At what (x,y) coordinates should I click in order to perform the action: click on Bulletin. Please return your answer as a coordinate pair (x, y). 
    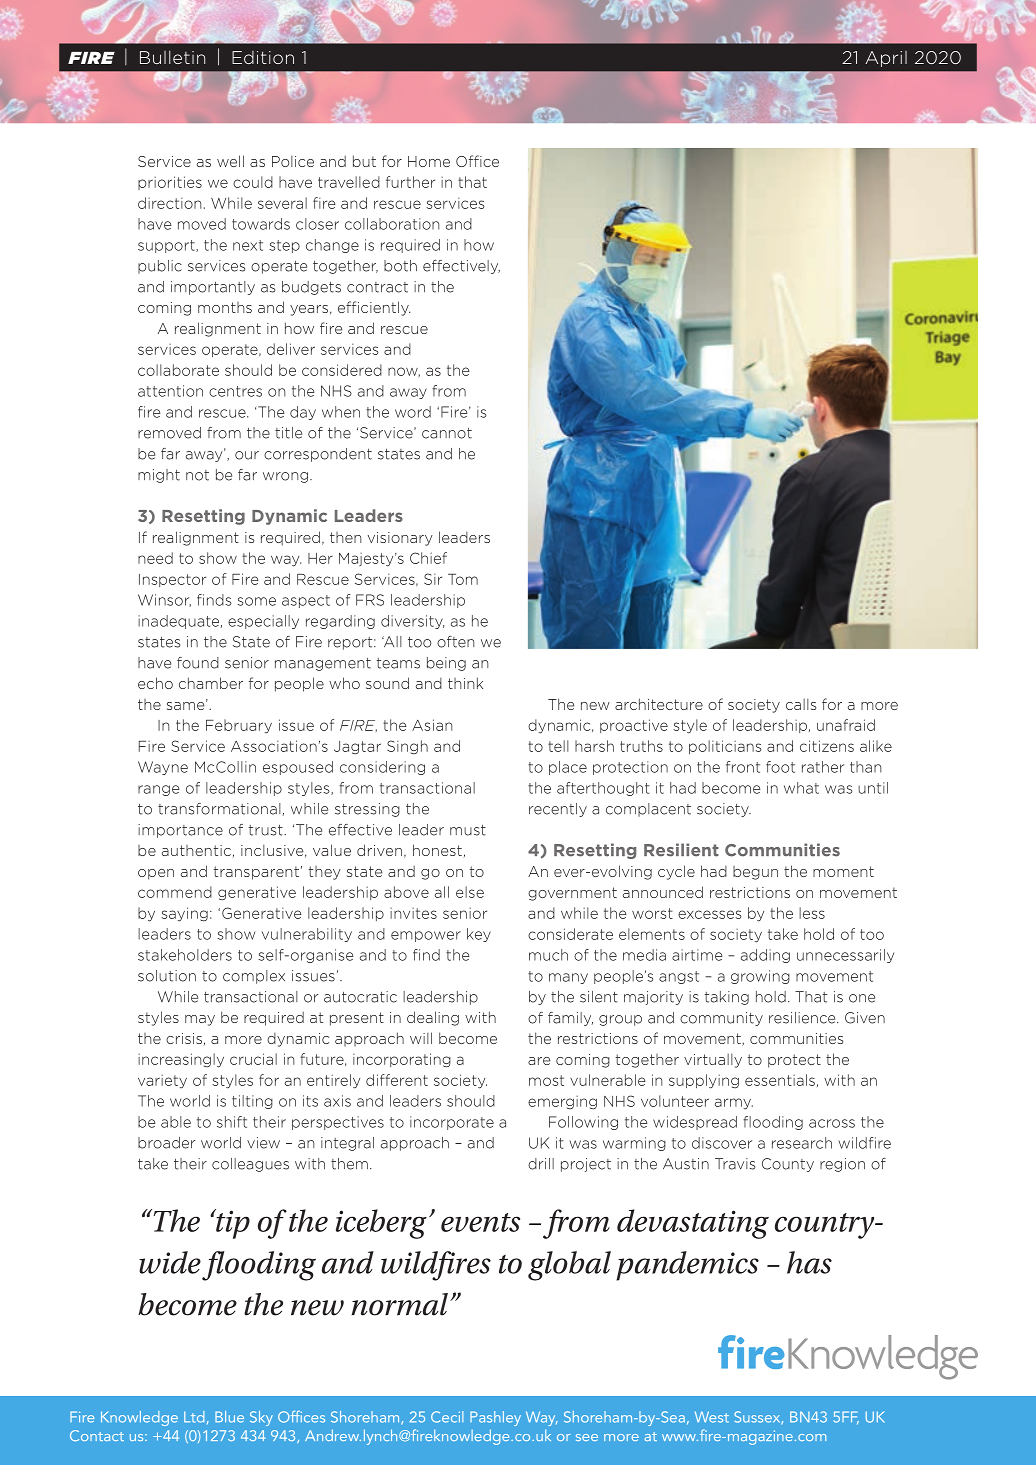
    Looking at the image, I should click on (172, 57).
